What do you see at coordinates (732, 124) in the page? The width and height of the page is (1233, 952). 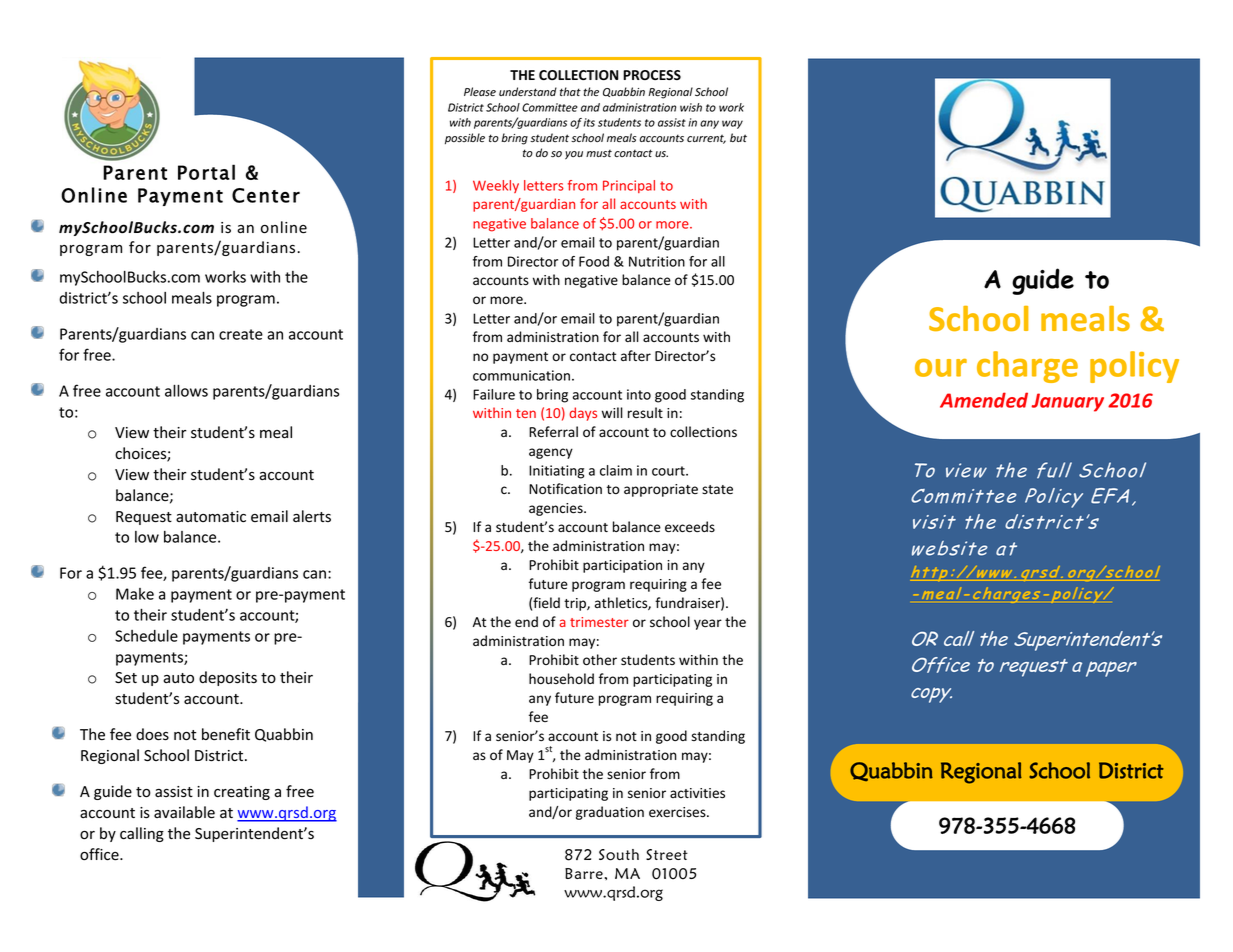 I see `way` at bounding box center [732, 124].
